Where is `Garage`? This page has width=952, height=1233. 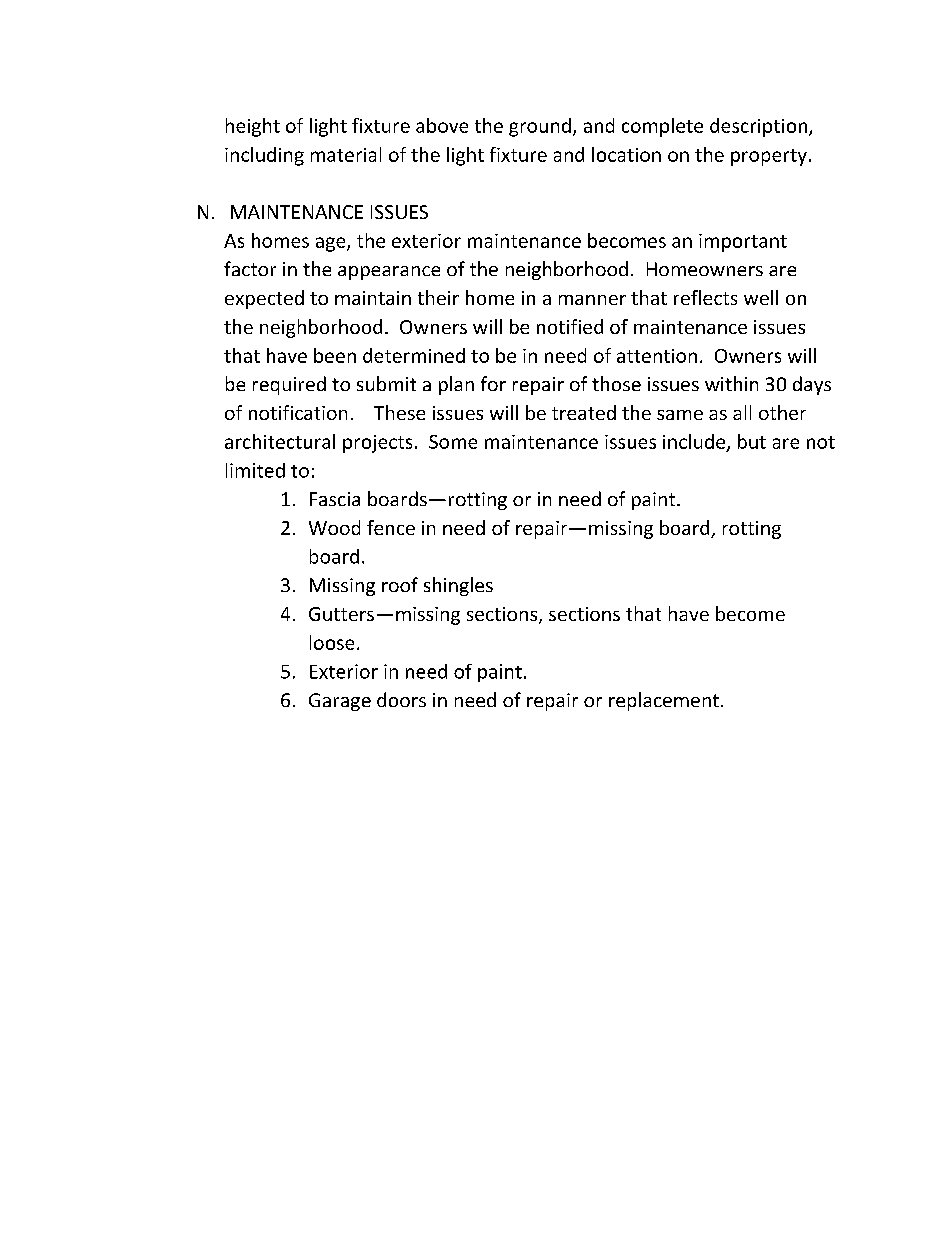 Garage is located at coordinates (340, 702).
